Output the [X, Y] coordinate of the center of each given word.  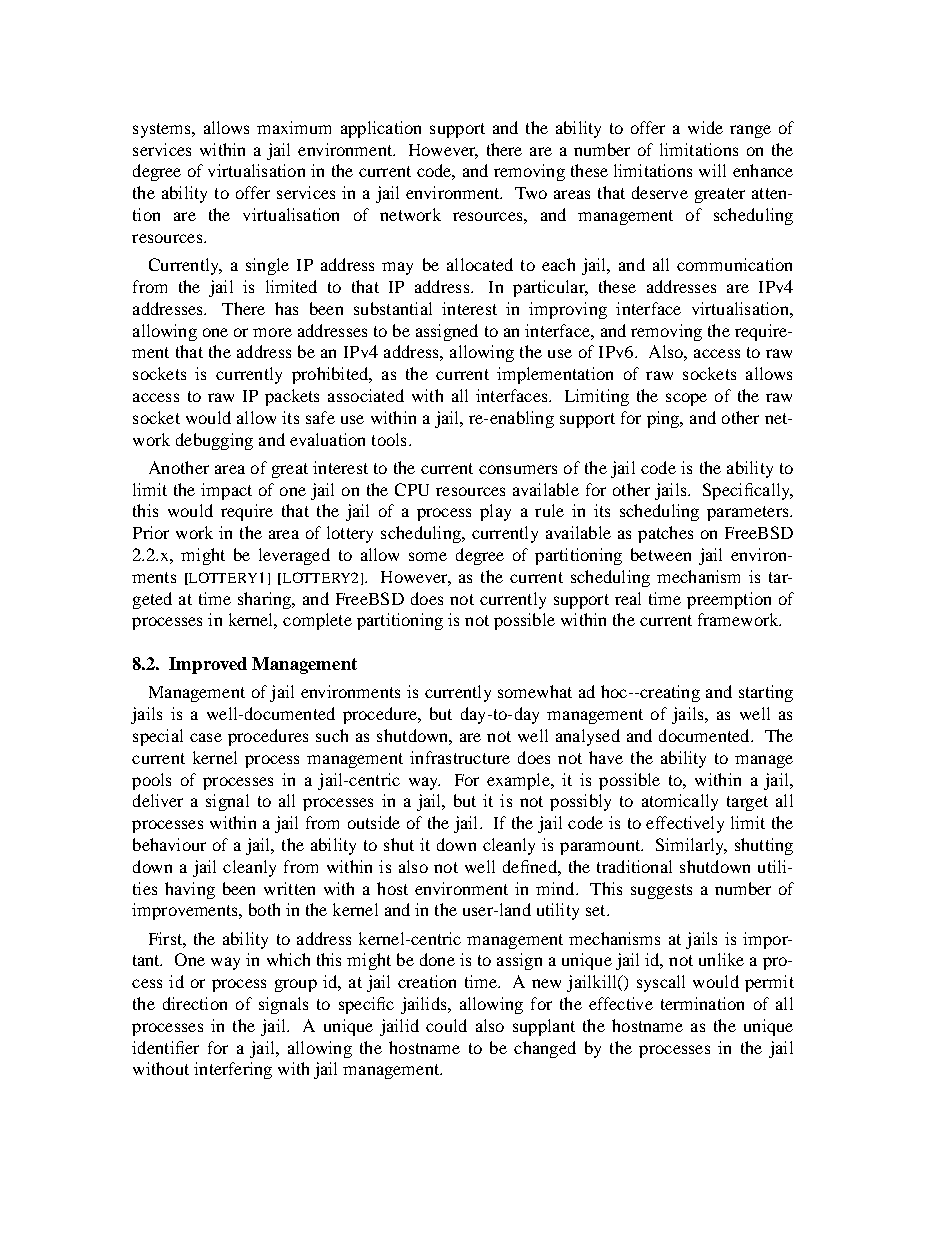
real [628, 598]
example [519, 781]
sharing [266, 600]
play [495, 512]
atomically [680, 802]
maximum [294, 127]
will [712, 170]
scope [686, 399]
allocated [480, 264]
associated [366, 395]
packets [292, 397]
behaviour [169, 844]
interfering [233, 1070]
